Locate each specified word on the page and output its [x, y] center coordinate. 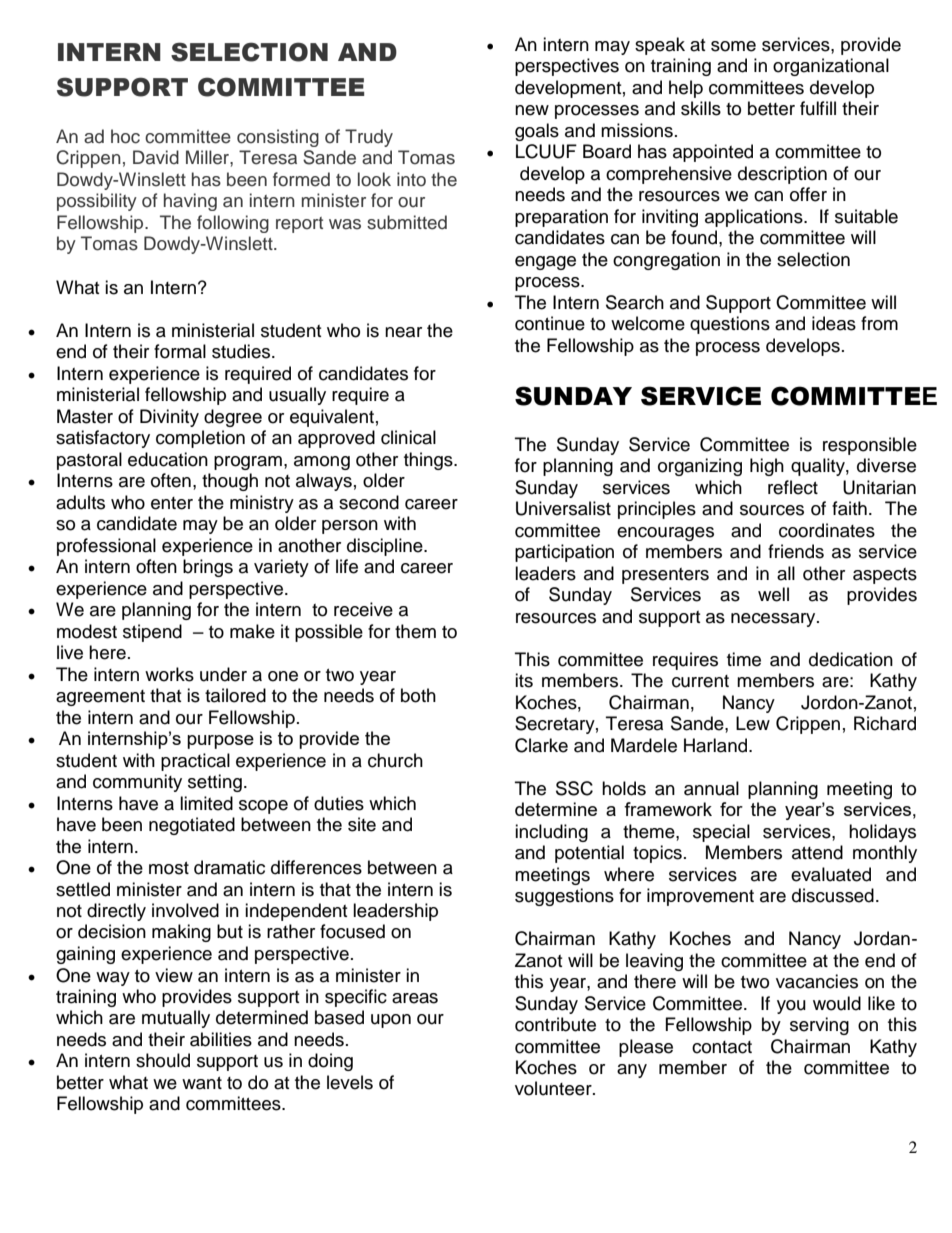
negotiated [192, 826]
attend [817, 852]
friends [796, 551]
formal [180, 351]
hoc [125, 136]
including [551, 833]
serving [819, 1026]
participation [564, 553]
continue [550, 323]
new [532, 110]
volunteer [554, 1088]
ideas [834, 323]
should [163, 1060]
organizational [831, 67]
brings [208, 568]
